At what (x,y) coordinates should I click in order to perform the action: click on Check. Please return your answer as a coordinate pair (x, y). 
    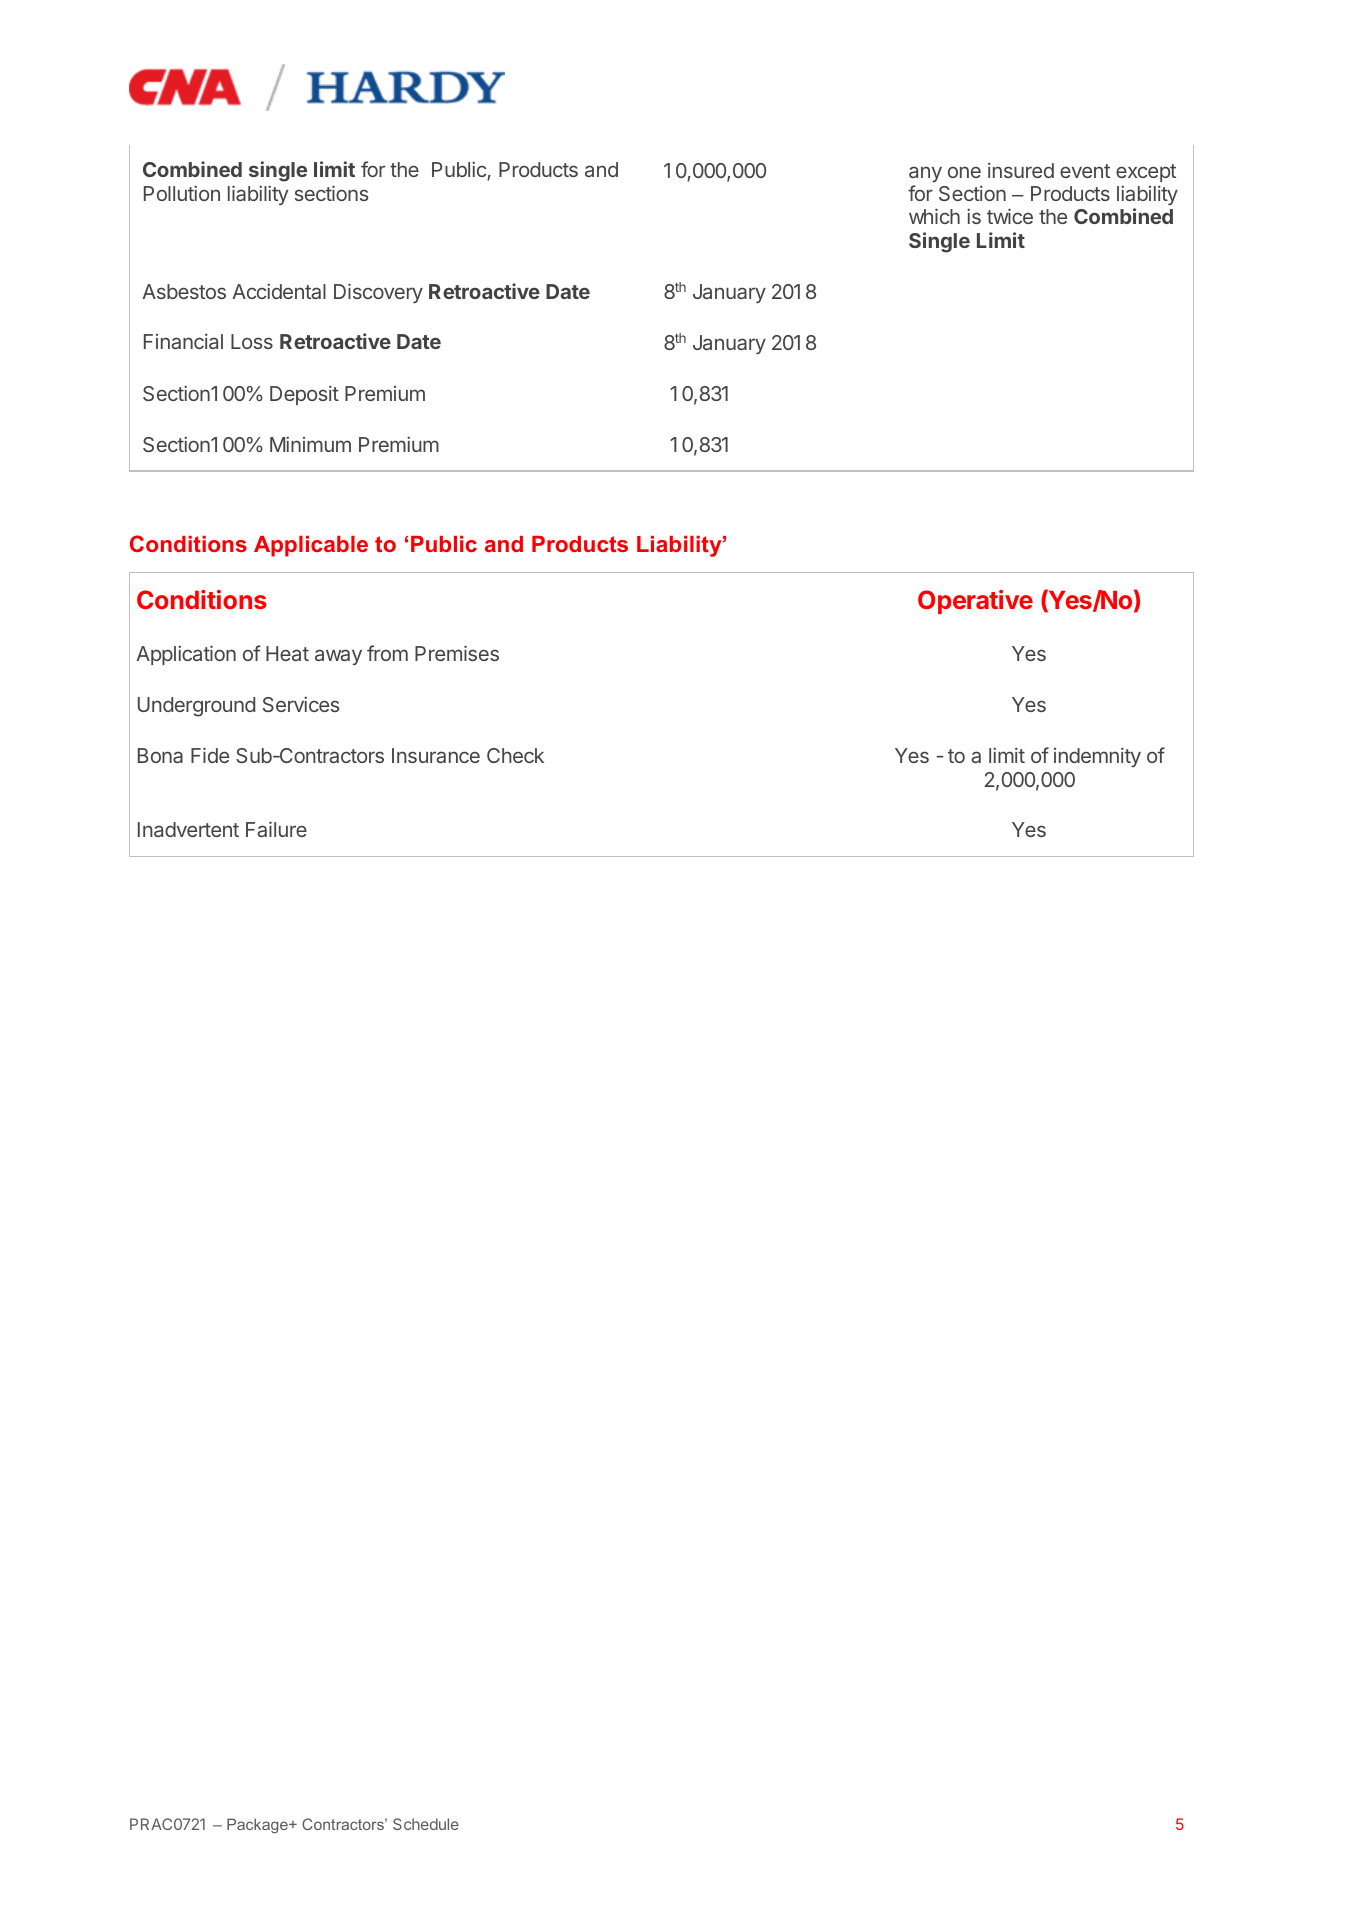
    Looking at the image, I should click on (515, 755).
